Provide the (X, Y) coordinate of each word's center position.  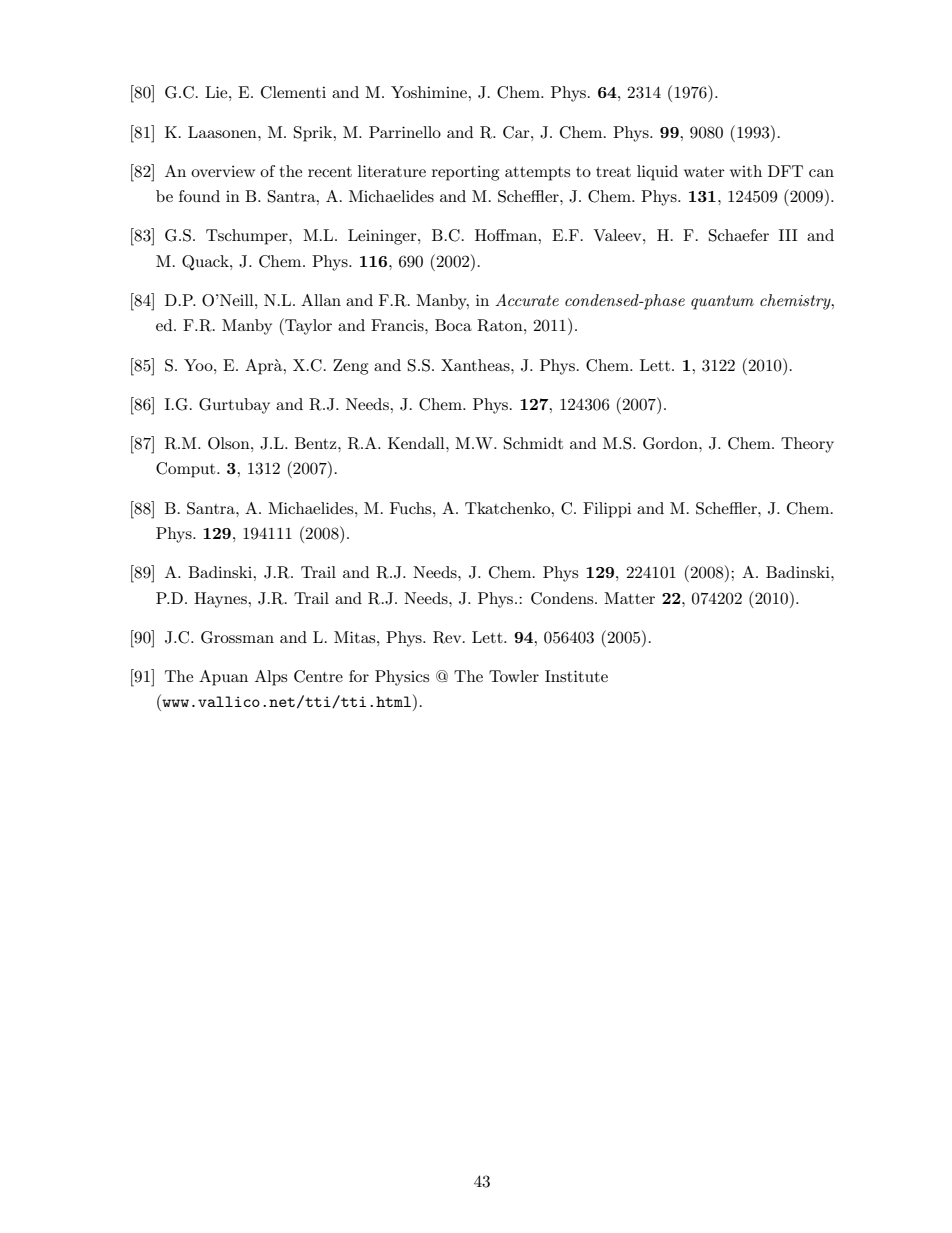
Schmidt (533, 443)
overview (223, 171)
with (746, 171)
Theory (807, 445)
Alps (271, 678)
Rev (448, 637)
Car (517, 132)
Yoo (199, 365)
